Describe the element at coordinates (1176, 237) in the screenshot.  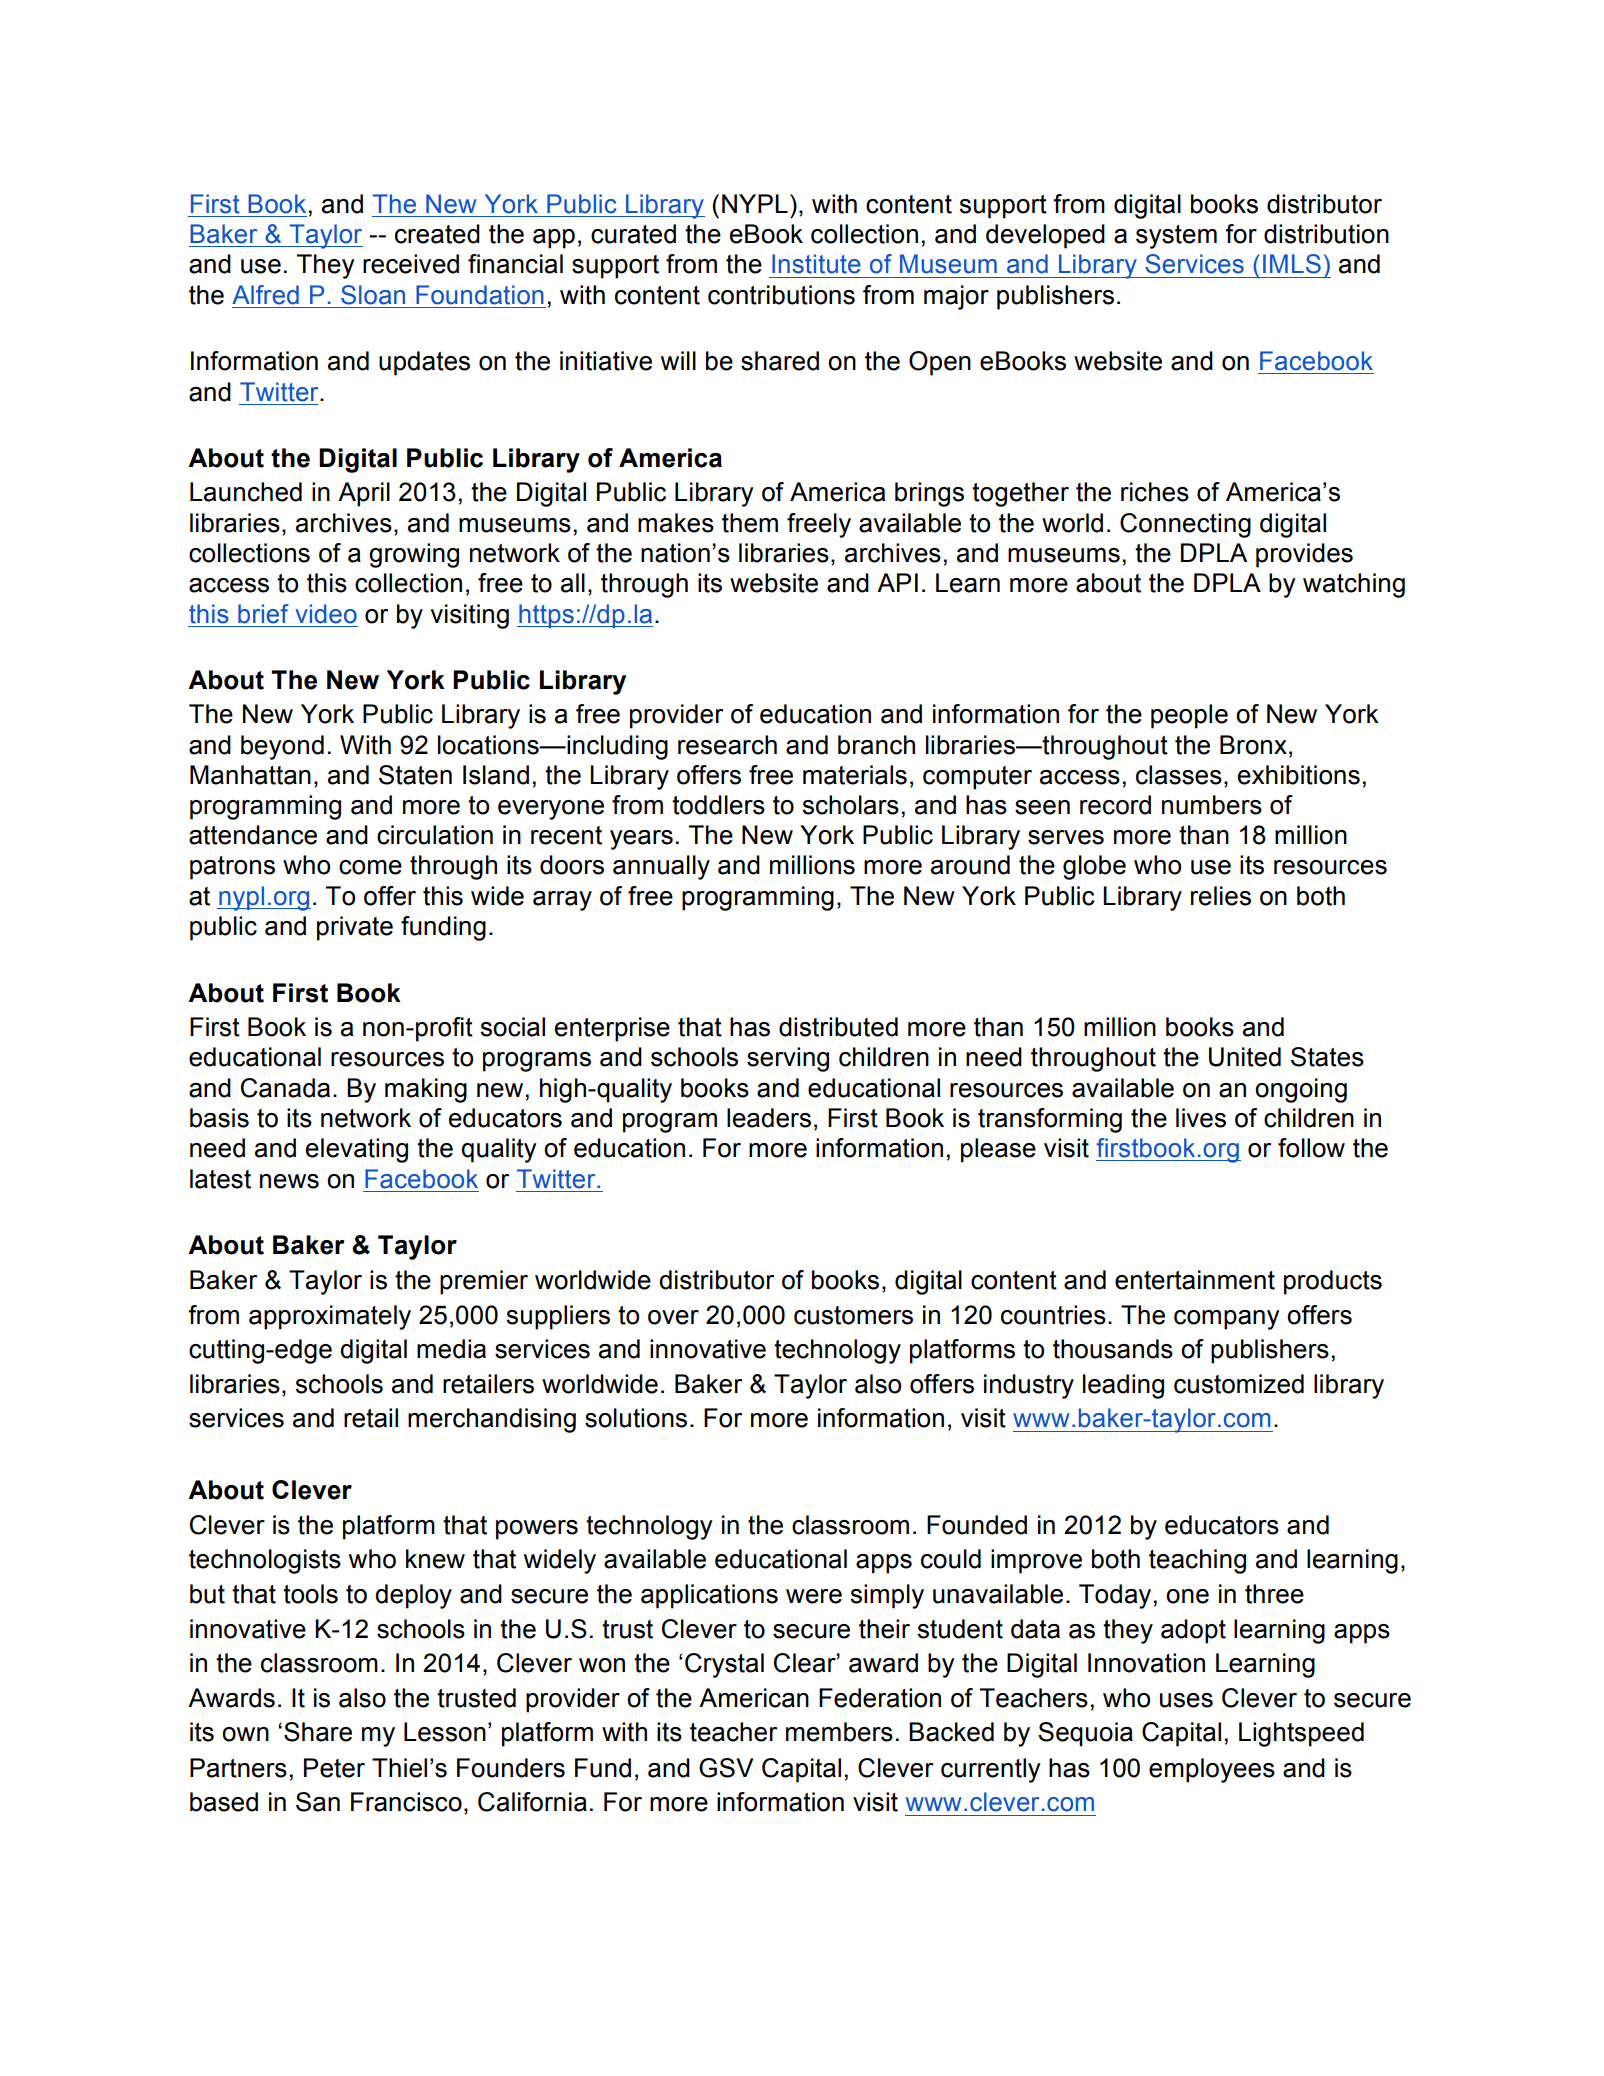
I see `system` at that location.
